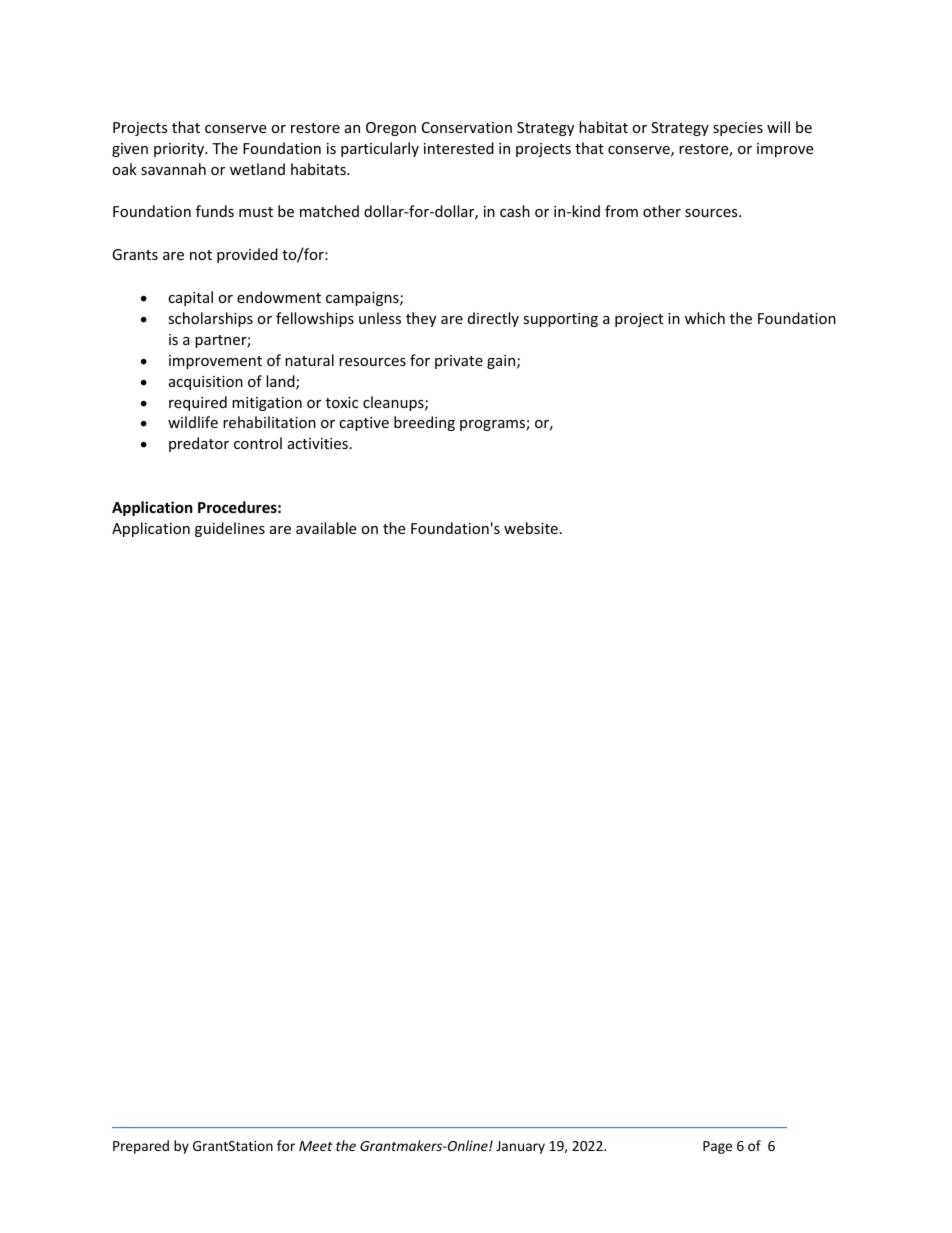 The width and height of the image is (952, 1233). I want to click on species, so click(738, 129).
